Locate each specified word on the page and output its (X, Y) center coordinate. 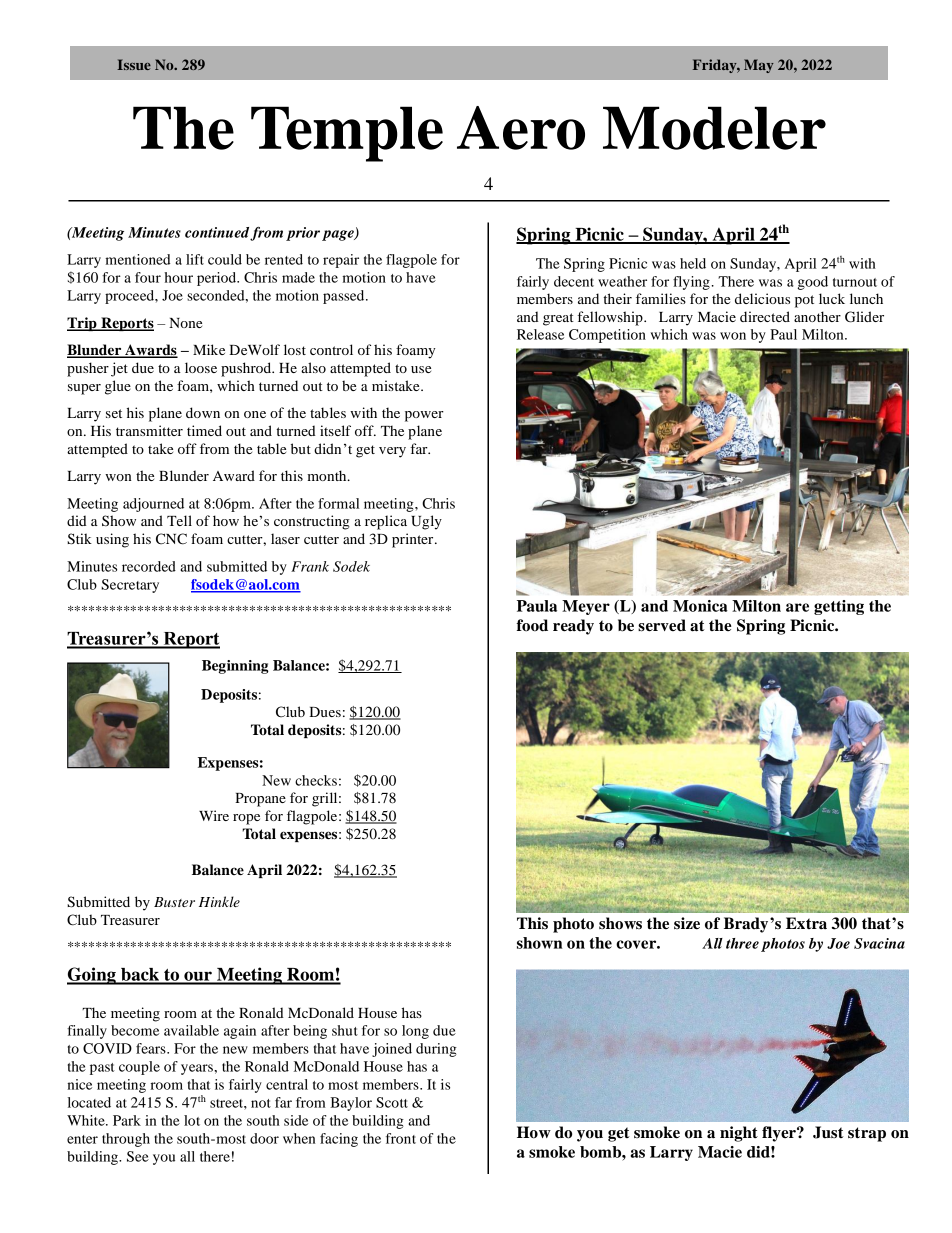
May (759, 66)
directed (765, 316)
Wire (214, 815)
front (401, 1138)
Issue (134, 64)
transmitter (149, 430)
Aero (521, 128)
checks (316, 780)
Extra (806, 923)
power (424, 416)
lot (192, 1120)
